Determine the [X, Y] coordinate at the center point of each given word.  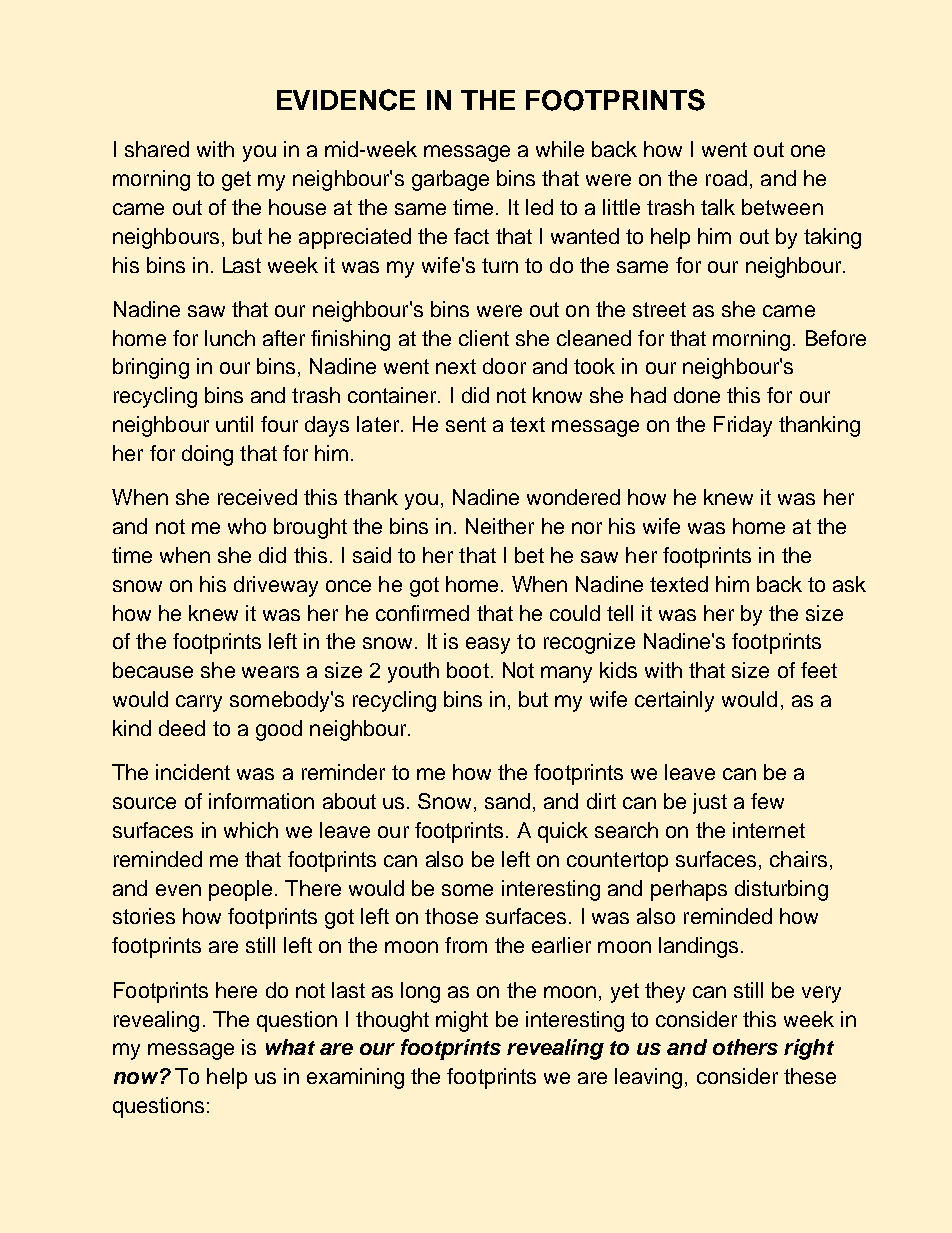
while [560, 149]
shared [157, 149]
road [726, 178]
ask [849, 584]
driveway [276, 586]
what [290, 1047]
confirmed [422, 613]
